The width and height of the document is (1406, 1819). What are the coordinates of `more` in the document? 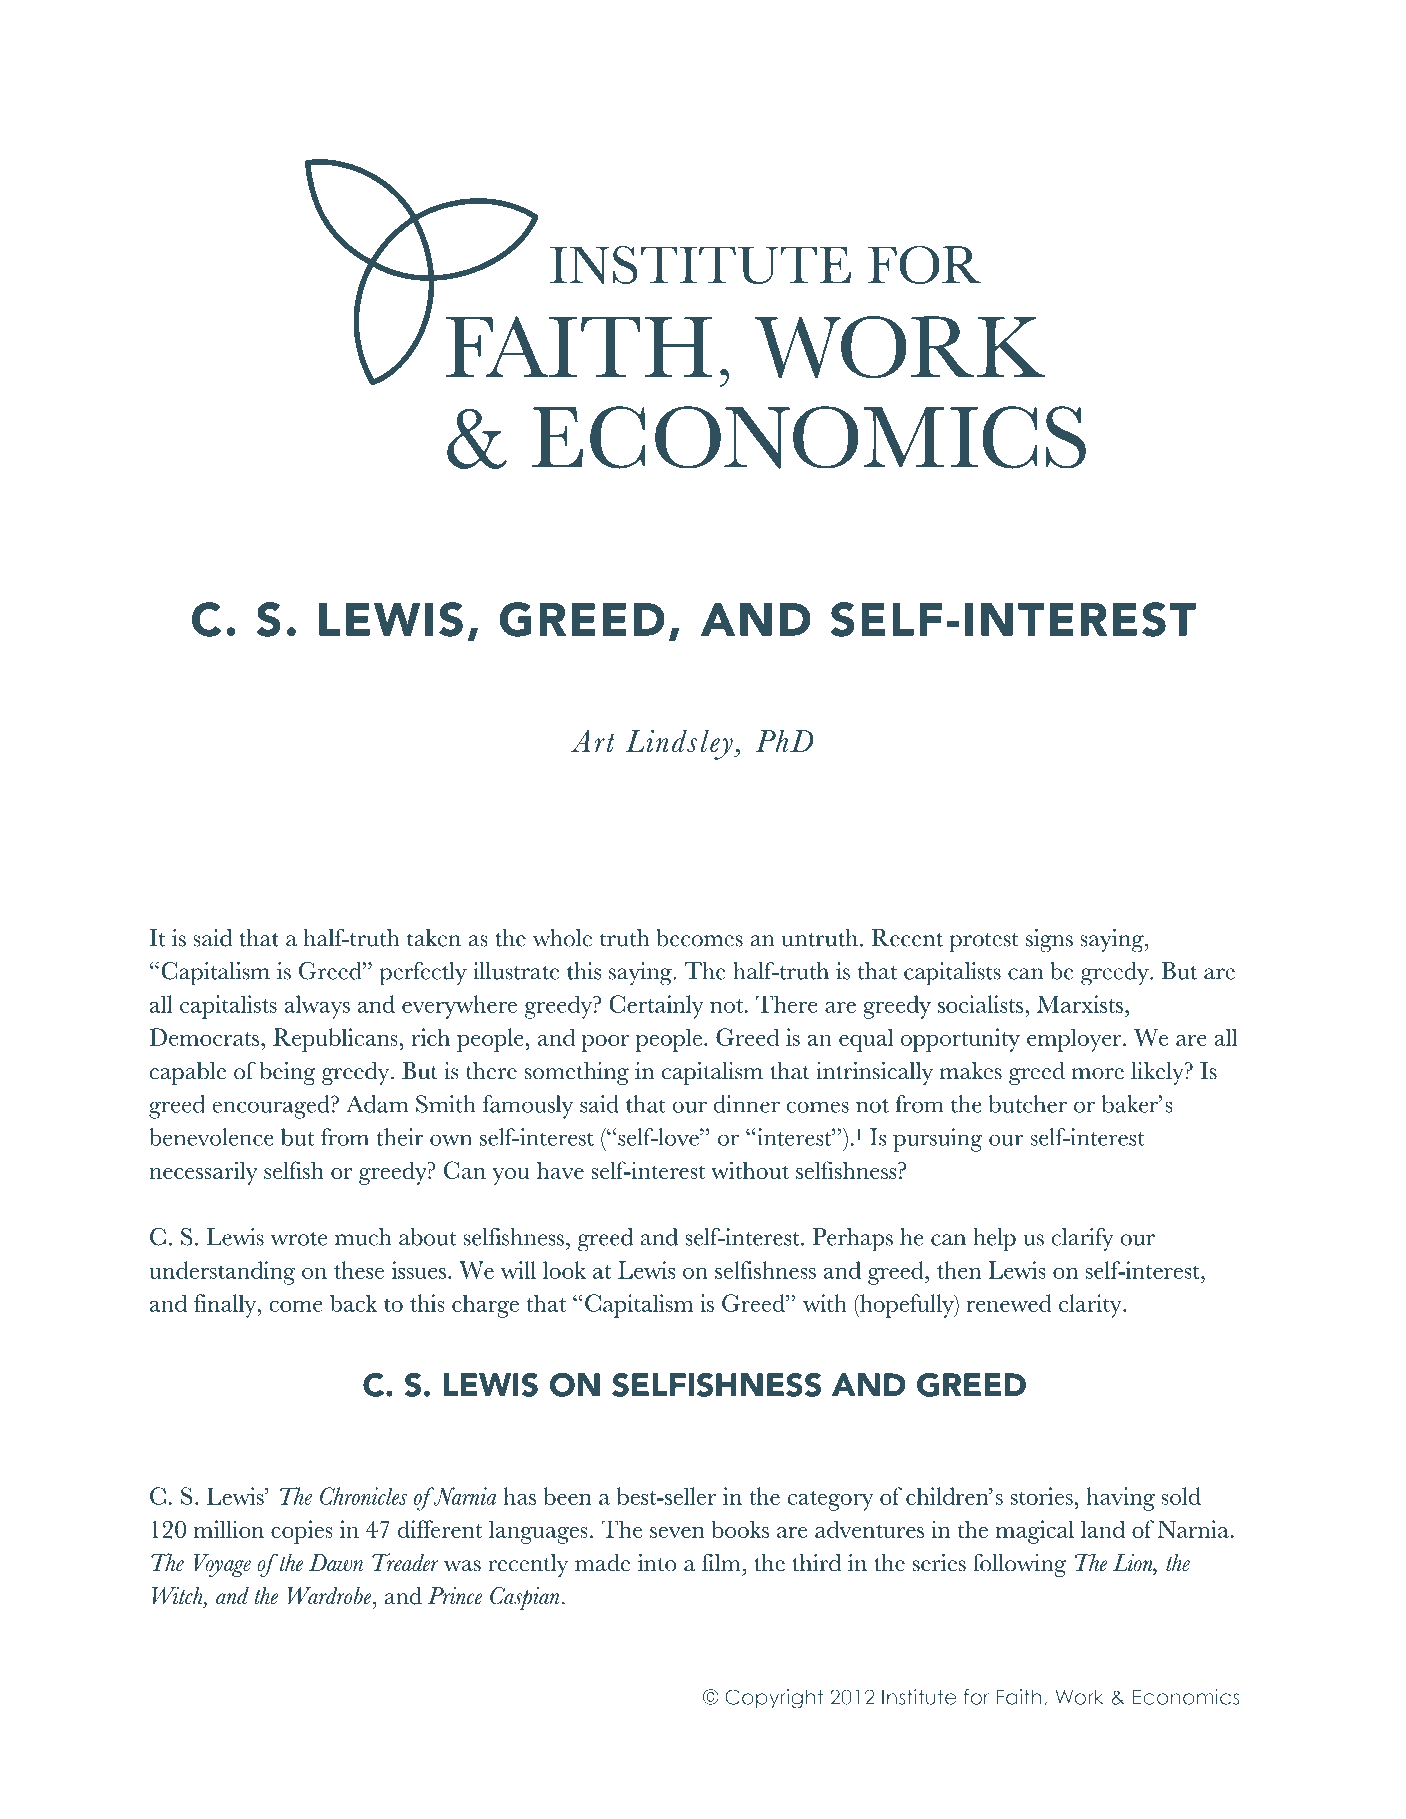 It's located at (1098, 1074).
